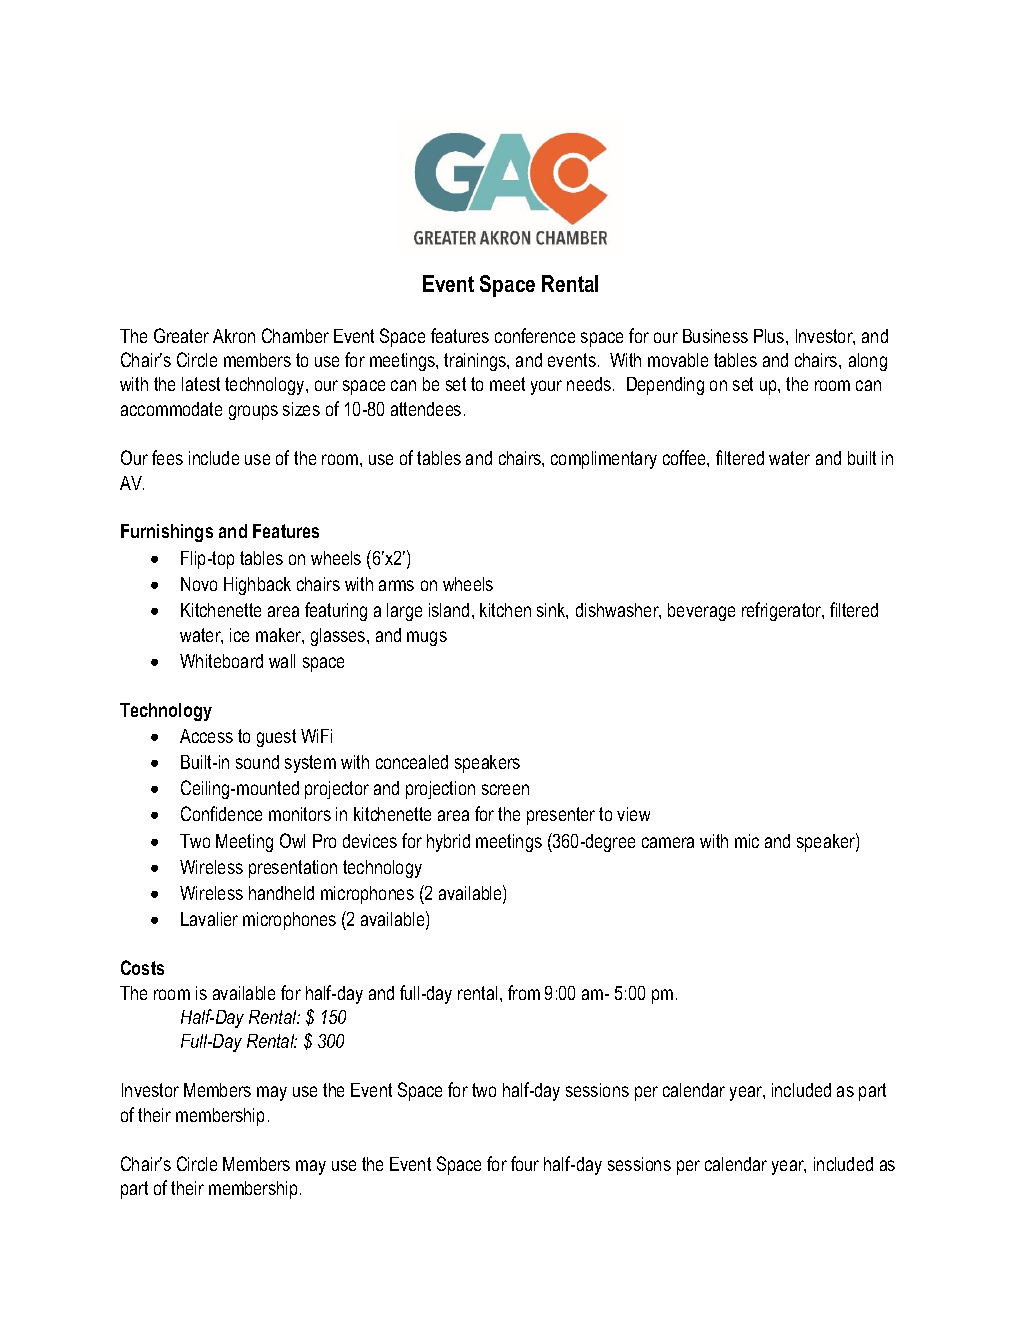  I want to click on view, so click(633, 814).
